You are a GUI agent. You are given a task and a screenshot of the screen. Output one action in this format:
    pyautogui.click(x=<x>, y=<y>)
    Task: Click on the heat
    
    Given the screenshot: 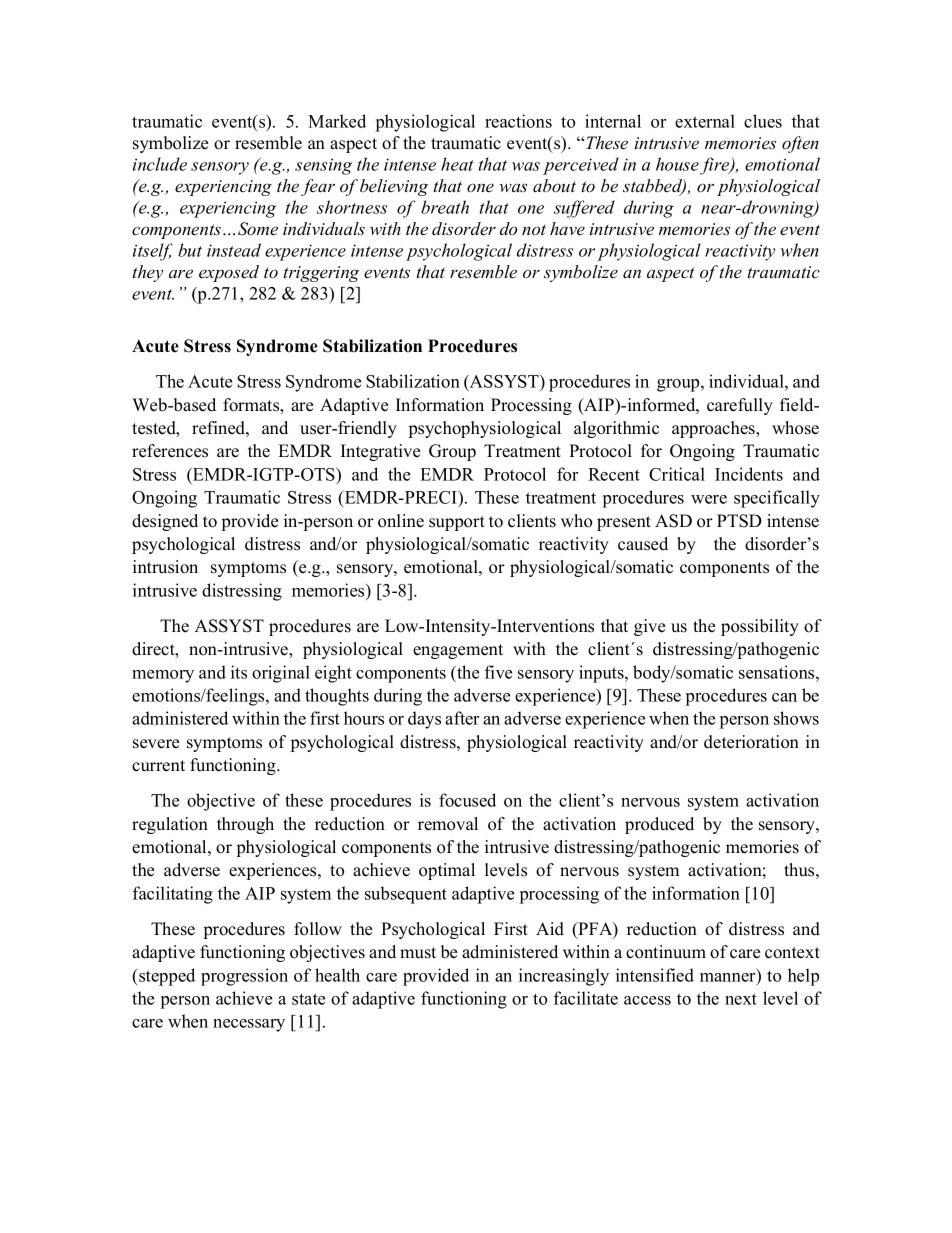 What is the action you would take?
    pyautogui.click(x=457, y=164)
